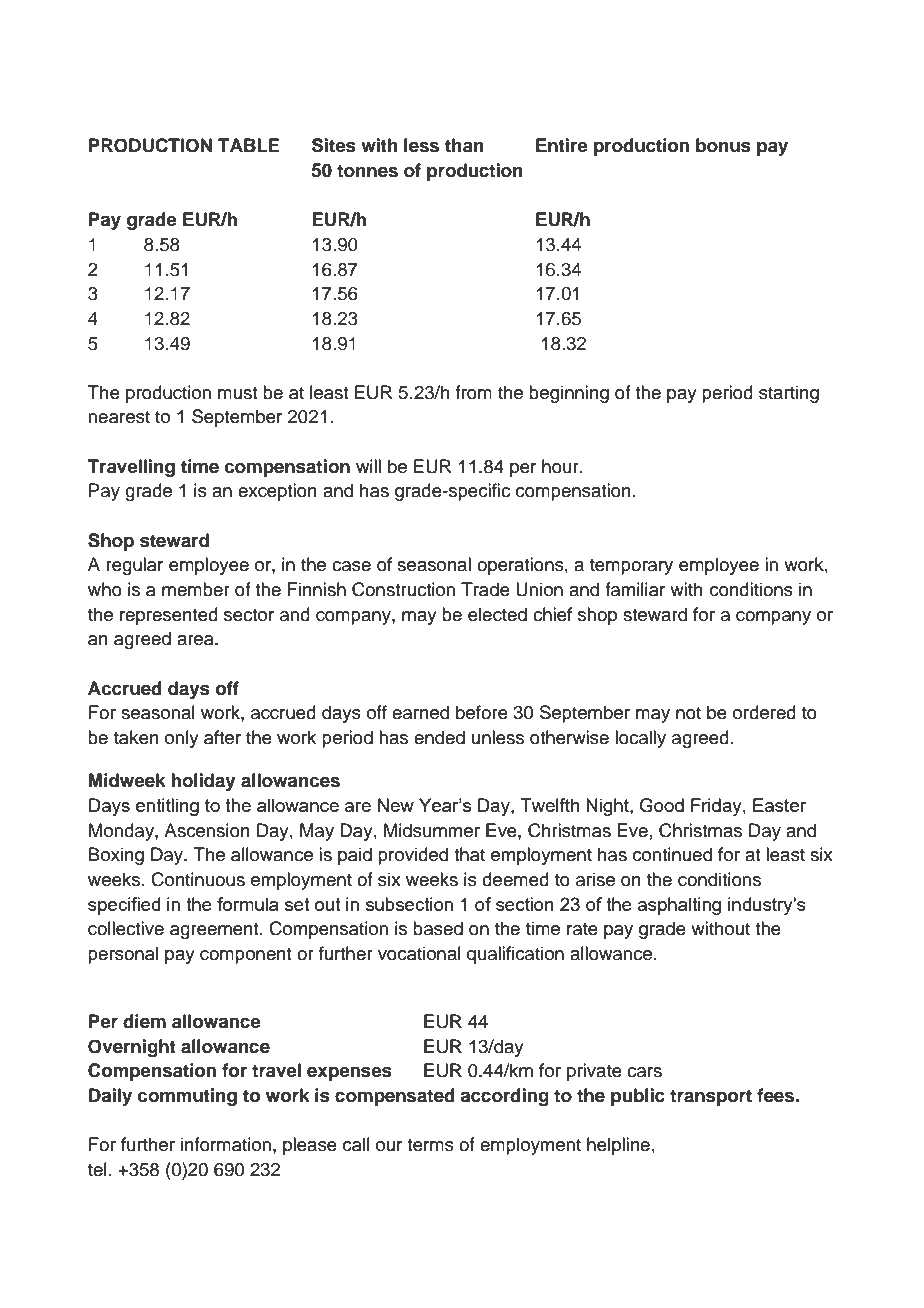 The width and height of the screenshot is (924, 1308). Describe the element at coordinates (277, 492) in the screenshot. I see `exception` at that location.
